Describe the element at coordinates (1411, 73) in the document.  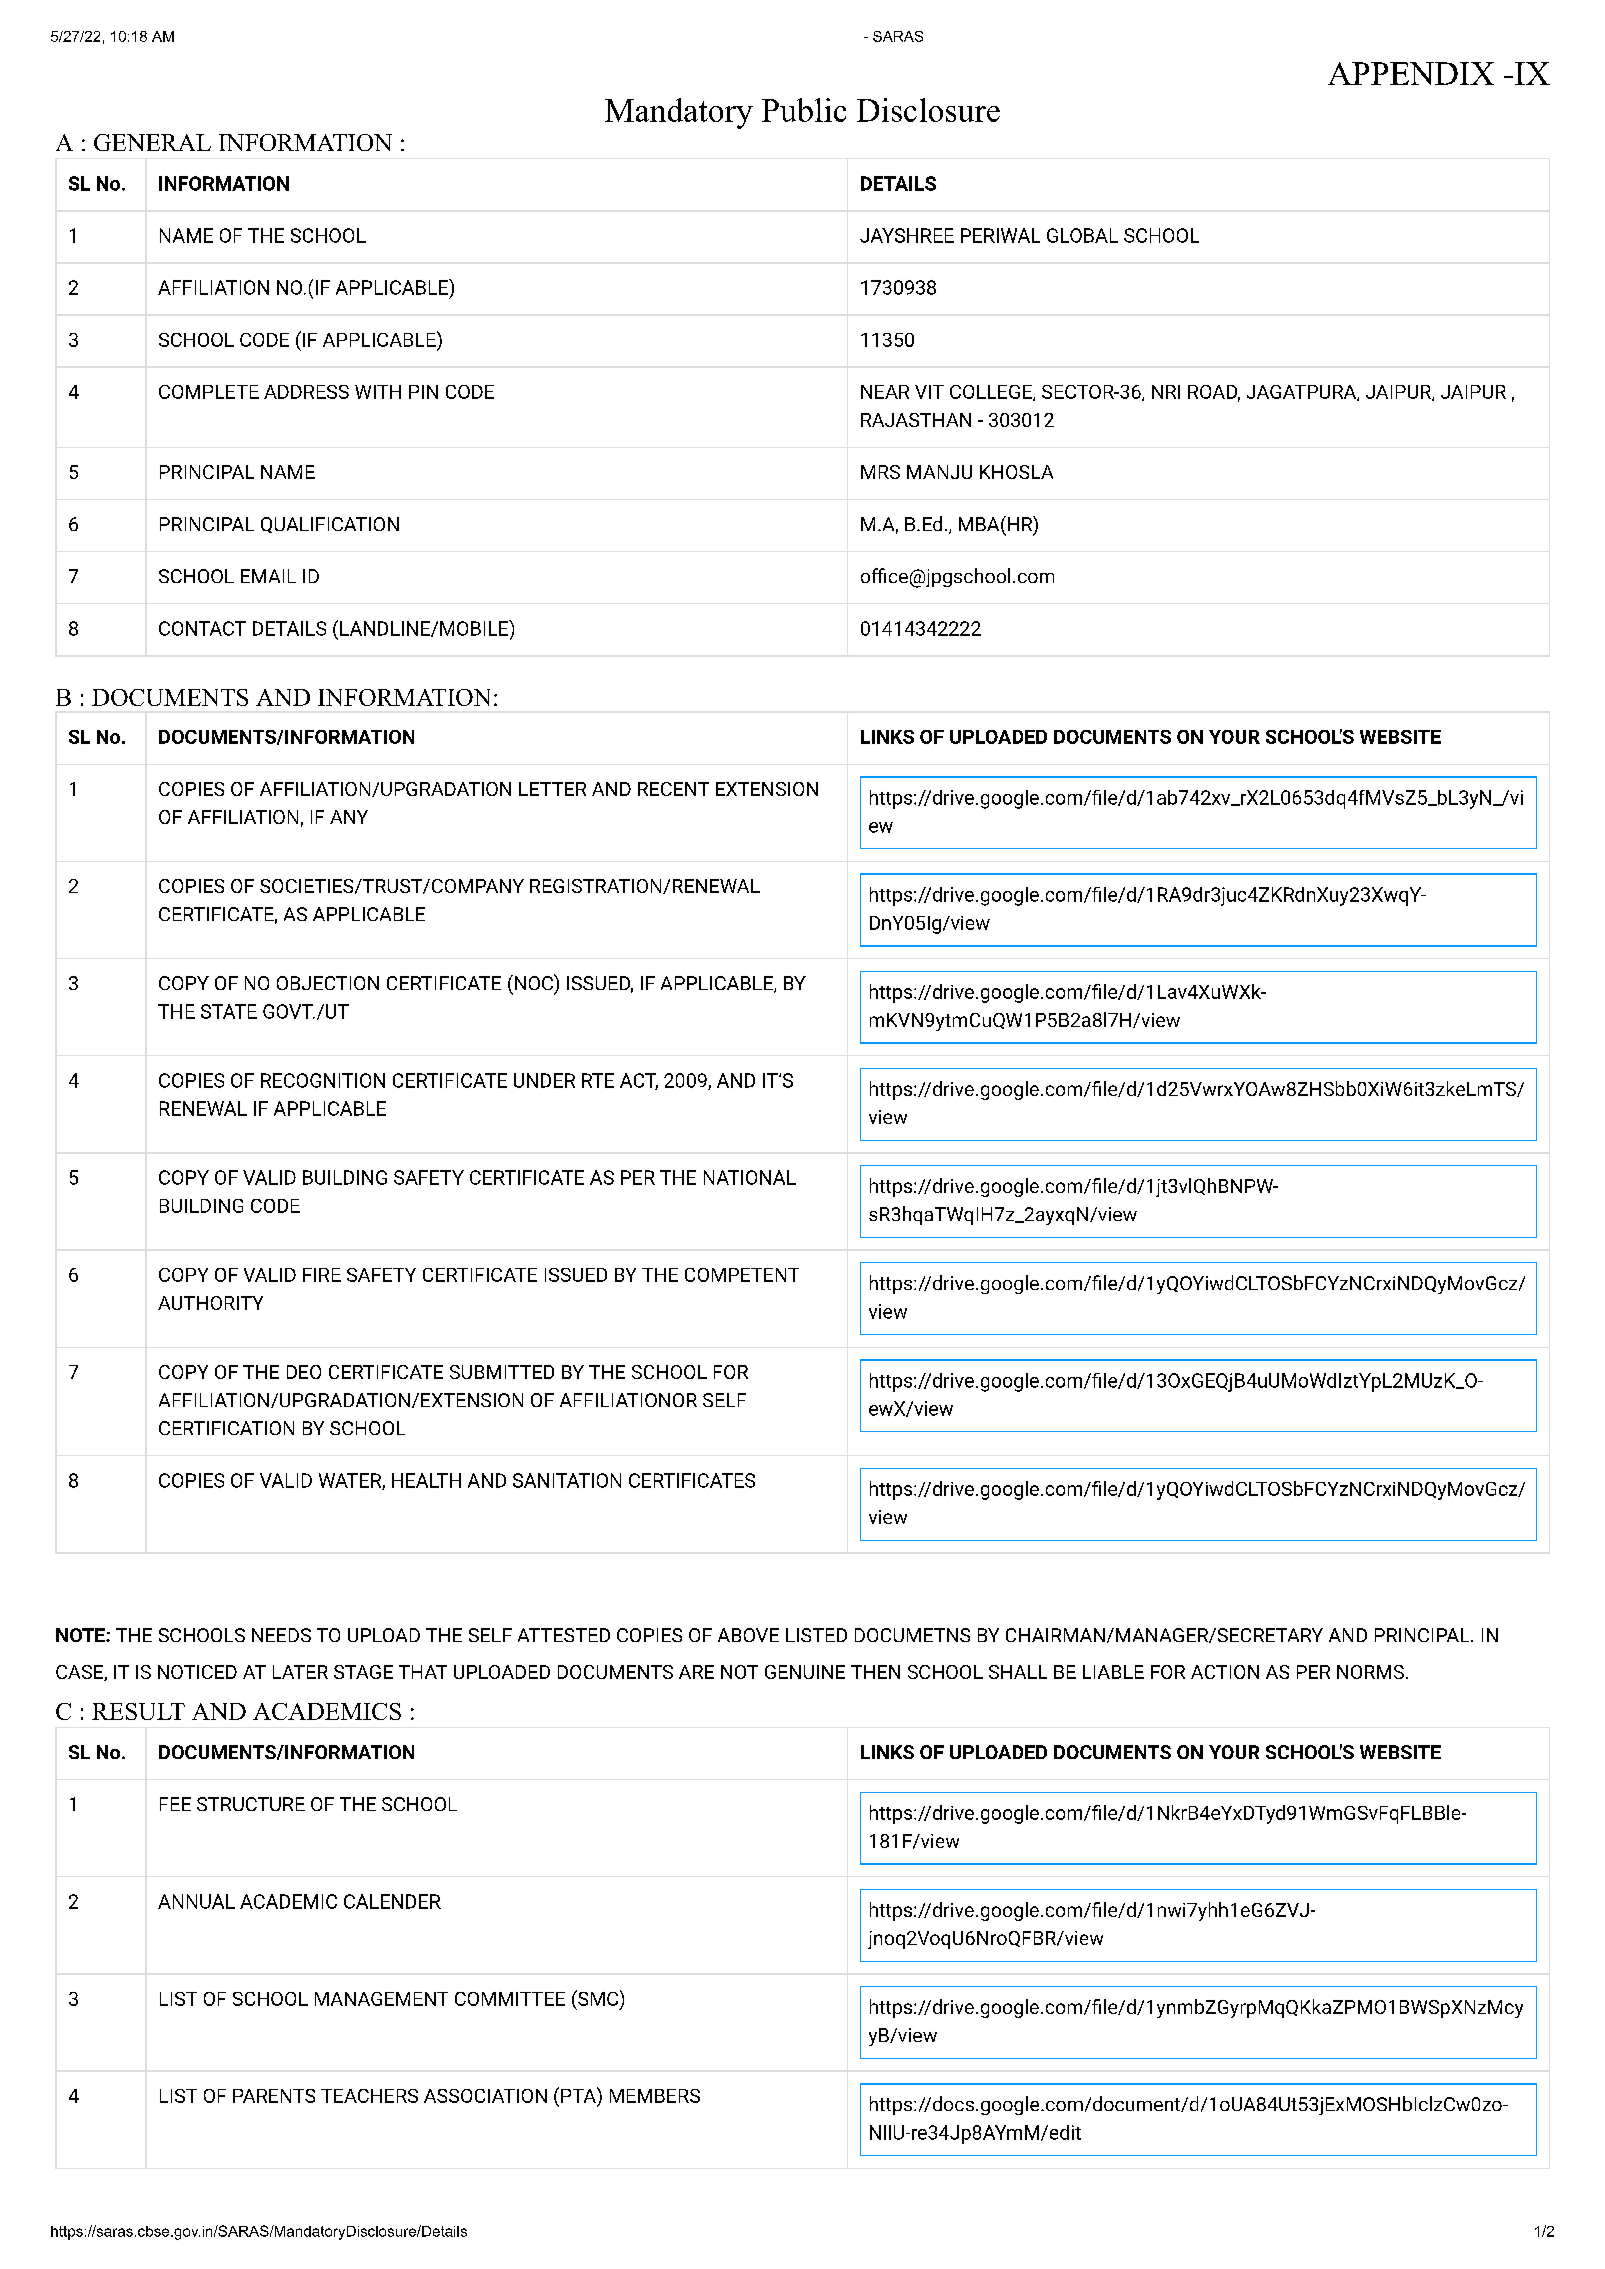
I see `APPENDIX` at that location.
